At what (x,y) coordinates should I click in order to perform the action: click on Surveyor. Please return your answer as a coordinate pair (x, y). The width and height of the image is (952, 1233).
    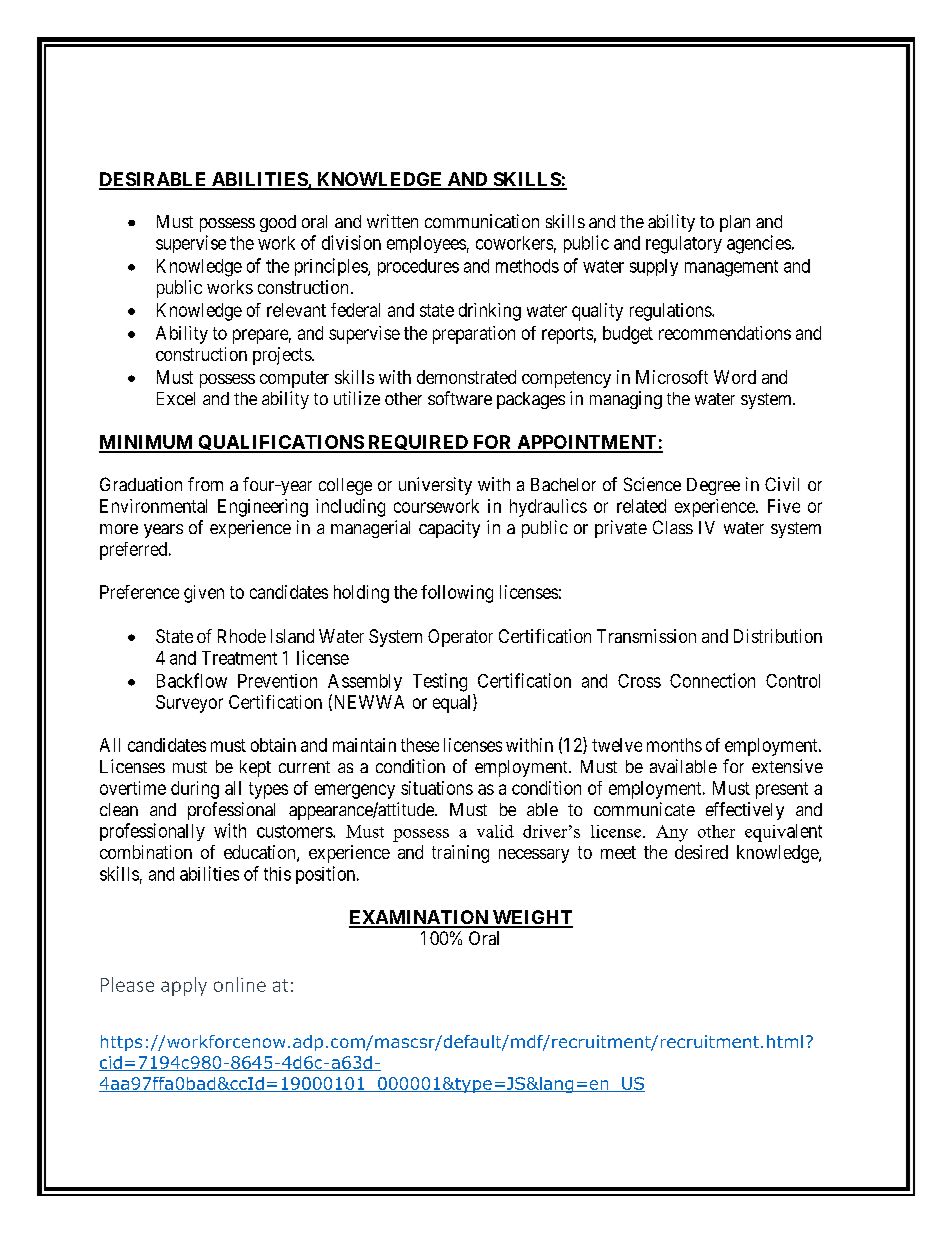
    Looking at the image, I should click on (189, 704).
